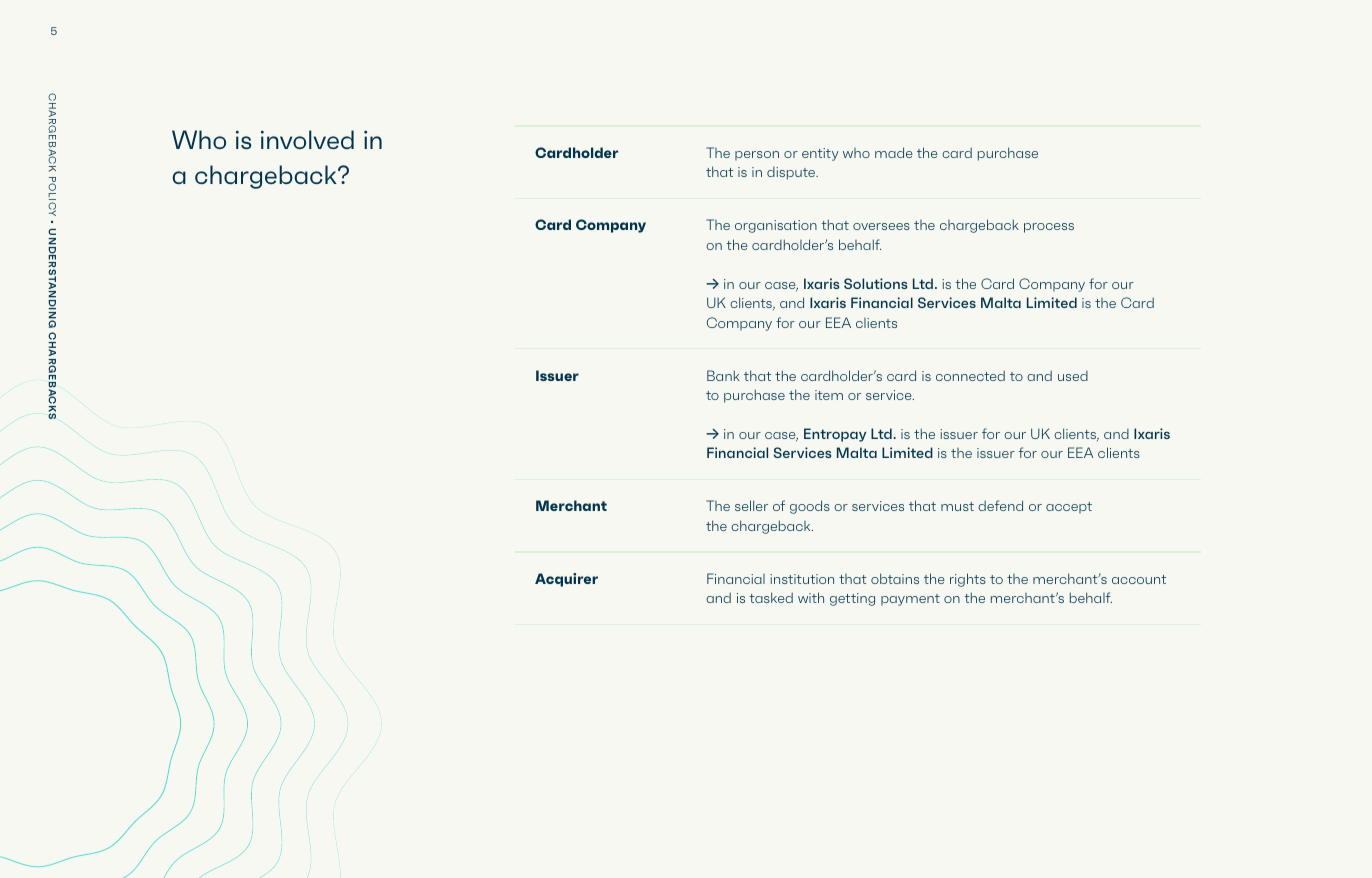  What do you see at coordinates (757, 155) in the document?
I see `person` at bounding box center [757, 155].
